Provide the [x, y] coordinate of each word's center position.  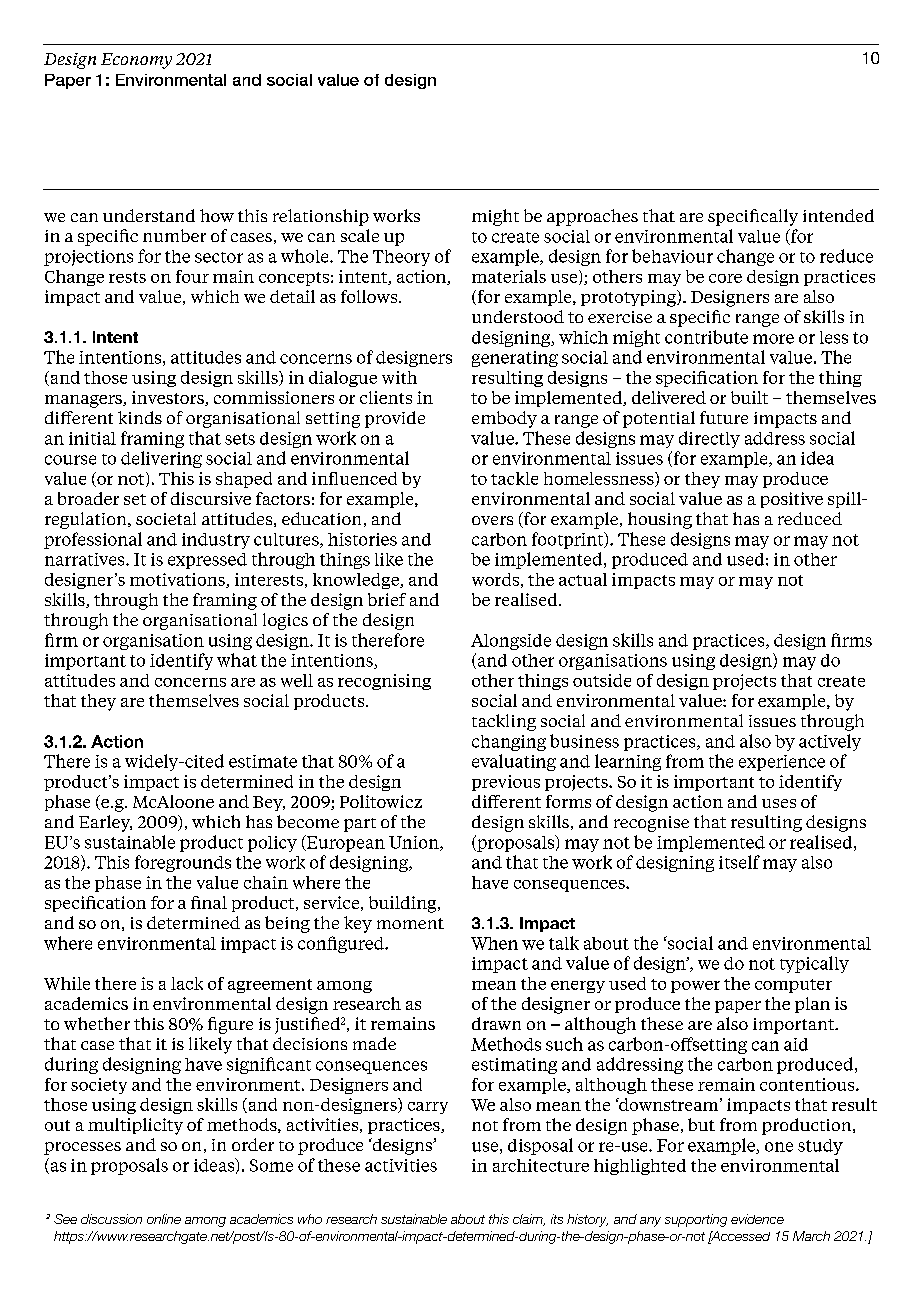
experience [782, 763]
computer [793, 986]
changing [509, 743]
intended [838, 215]
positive [792, 500]
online [164, 1219]
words [495, 579]
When [494, 943]
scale [360, 235]
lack [187, 983]
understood [518, 316]
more [773, 339]
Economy [136, 61]
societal [166, 518]
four [192, 276]
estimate [263, 761]
